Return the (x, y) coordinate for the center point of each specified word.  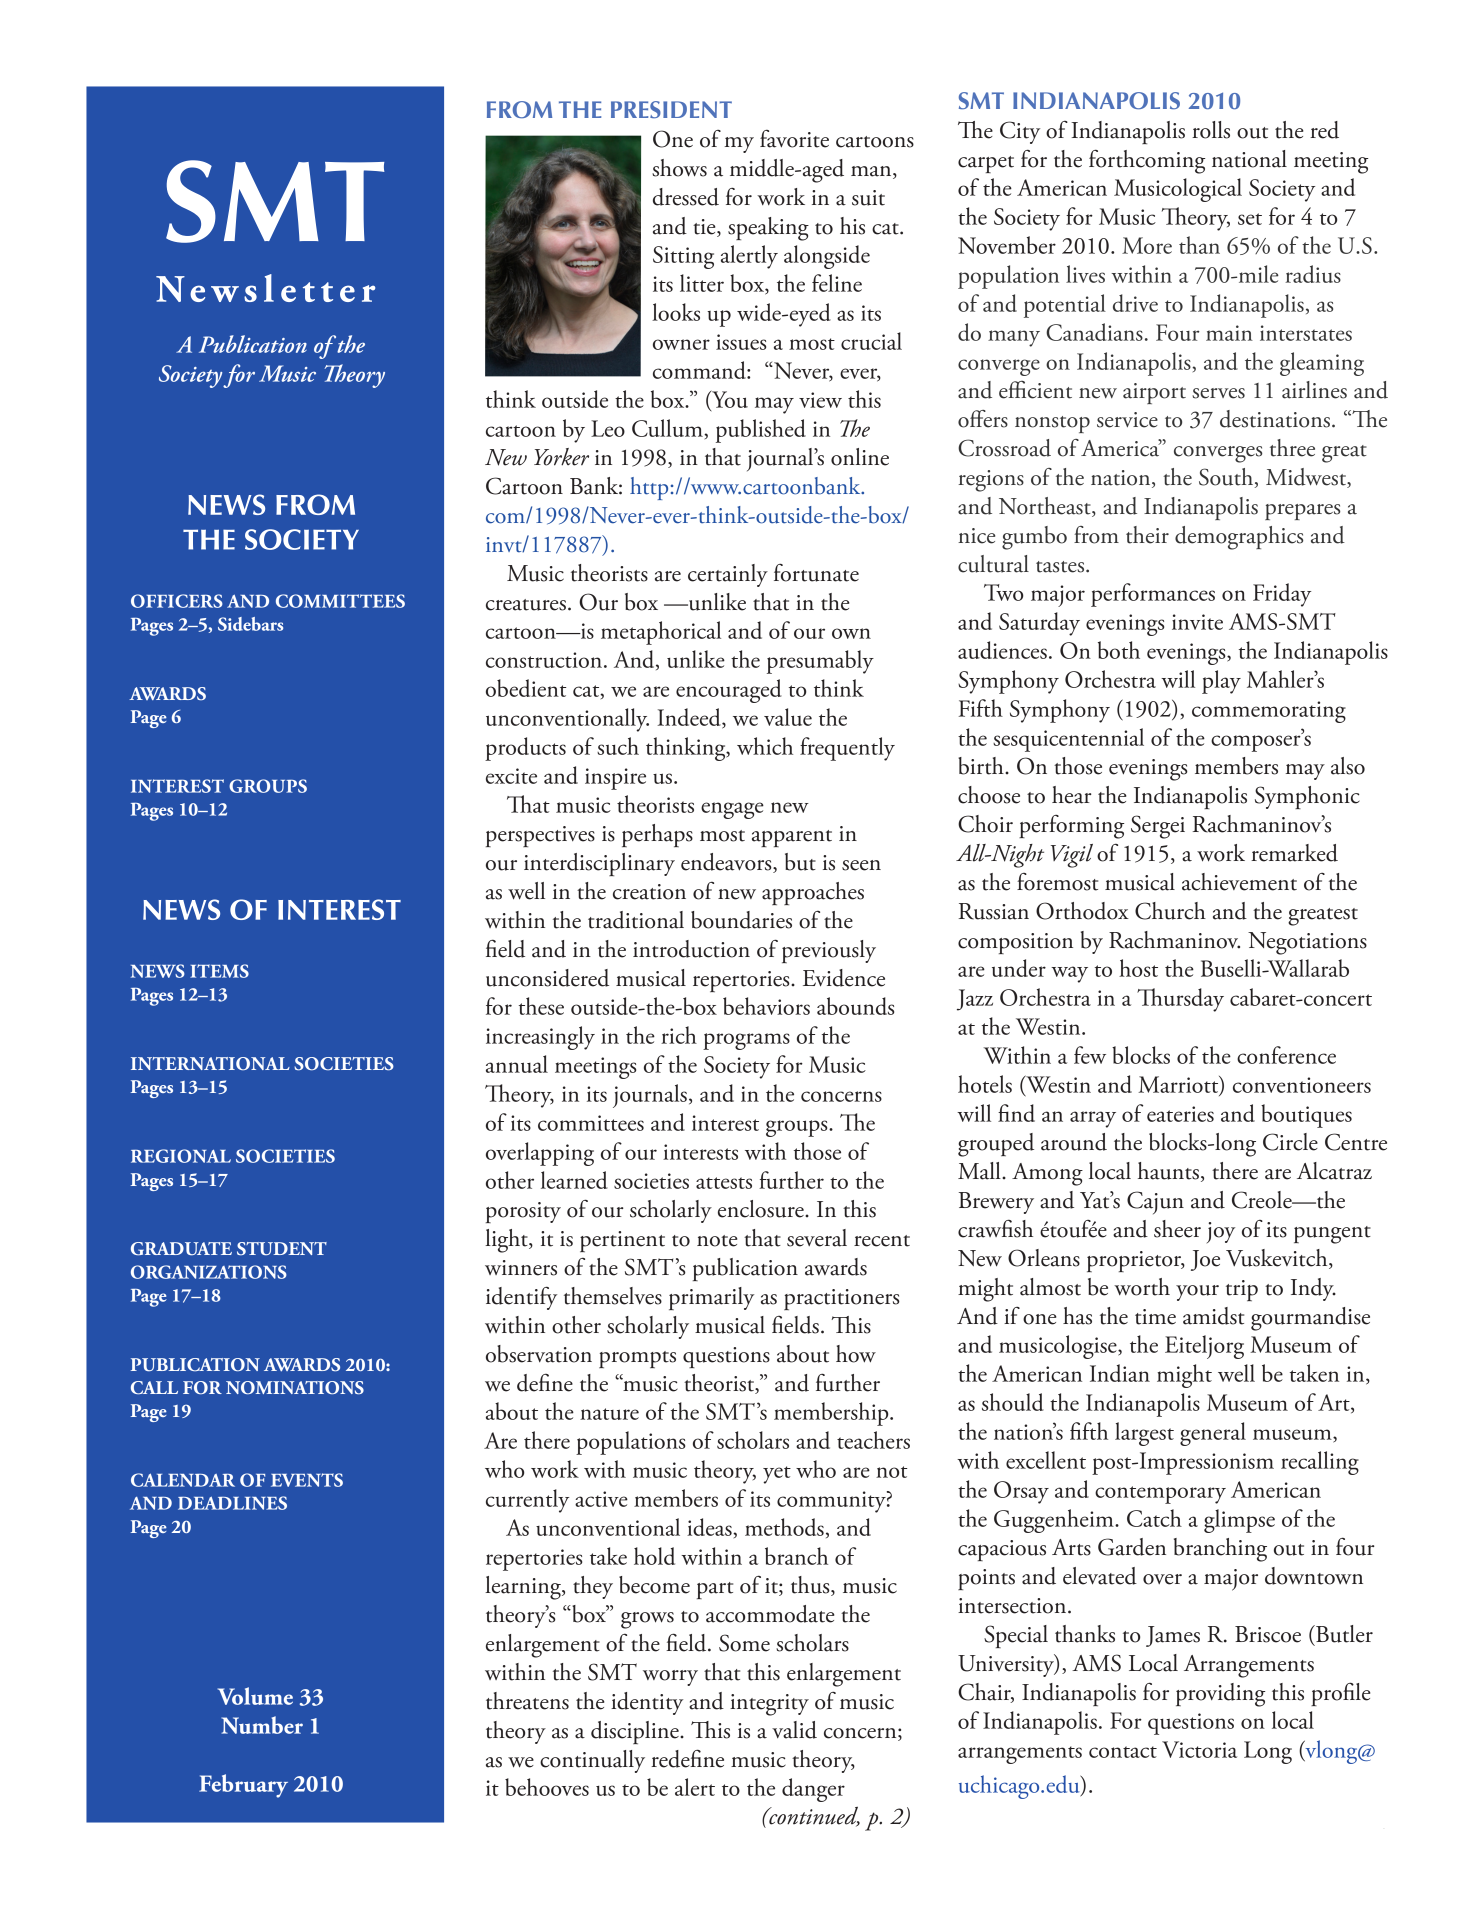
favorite (794, 139)
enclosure (762, 1209)
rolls (1211, 130)
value (788, 717)
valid (794, 1730)
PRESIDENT (671, 109)
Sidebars (250, 624)
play (1221, 682)
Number (262, 1725)
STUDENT (282, 1249)
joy (1221, 1232)
